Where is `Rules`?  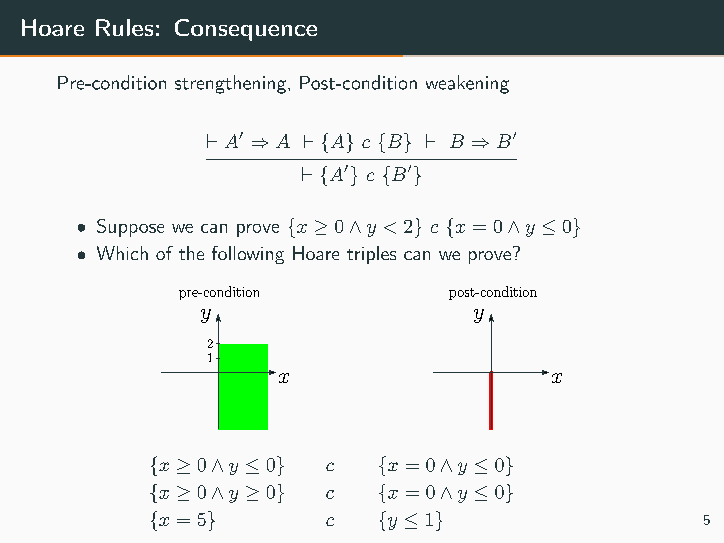 Rules is located at coordinates (124, 27).
